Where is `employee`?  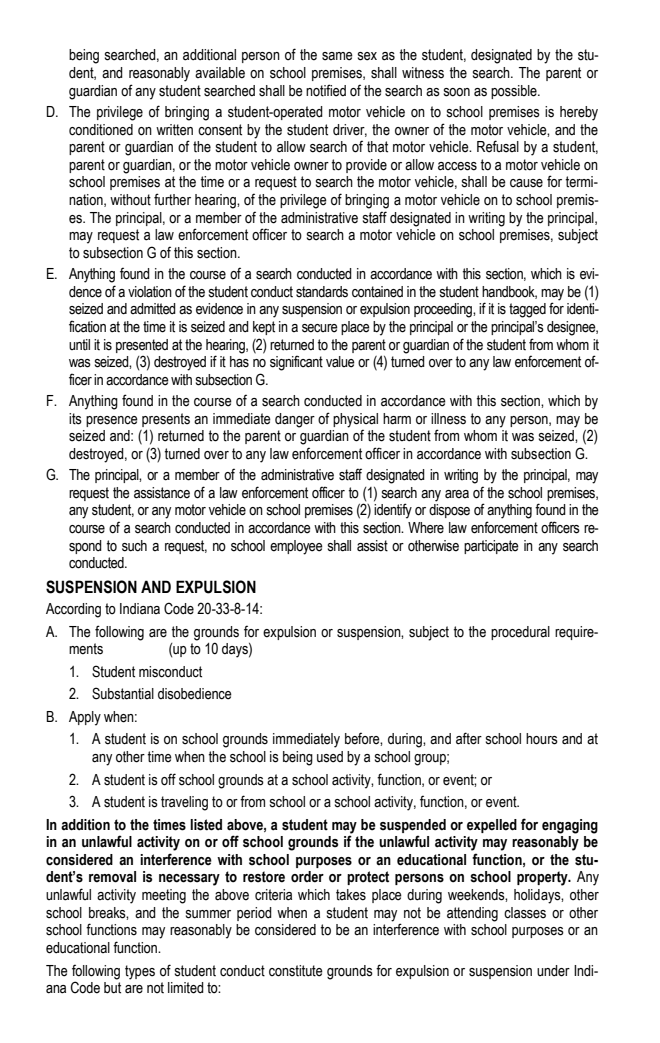 employee is located at coordinates (296, 547).
